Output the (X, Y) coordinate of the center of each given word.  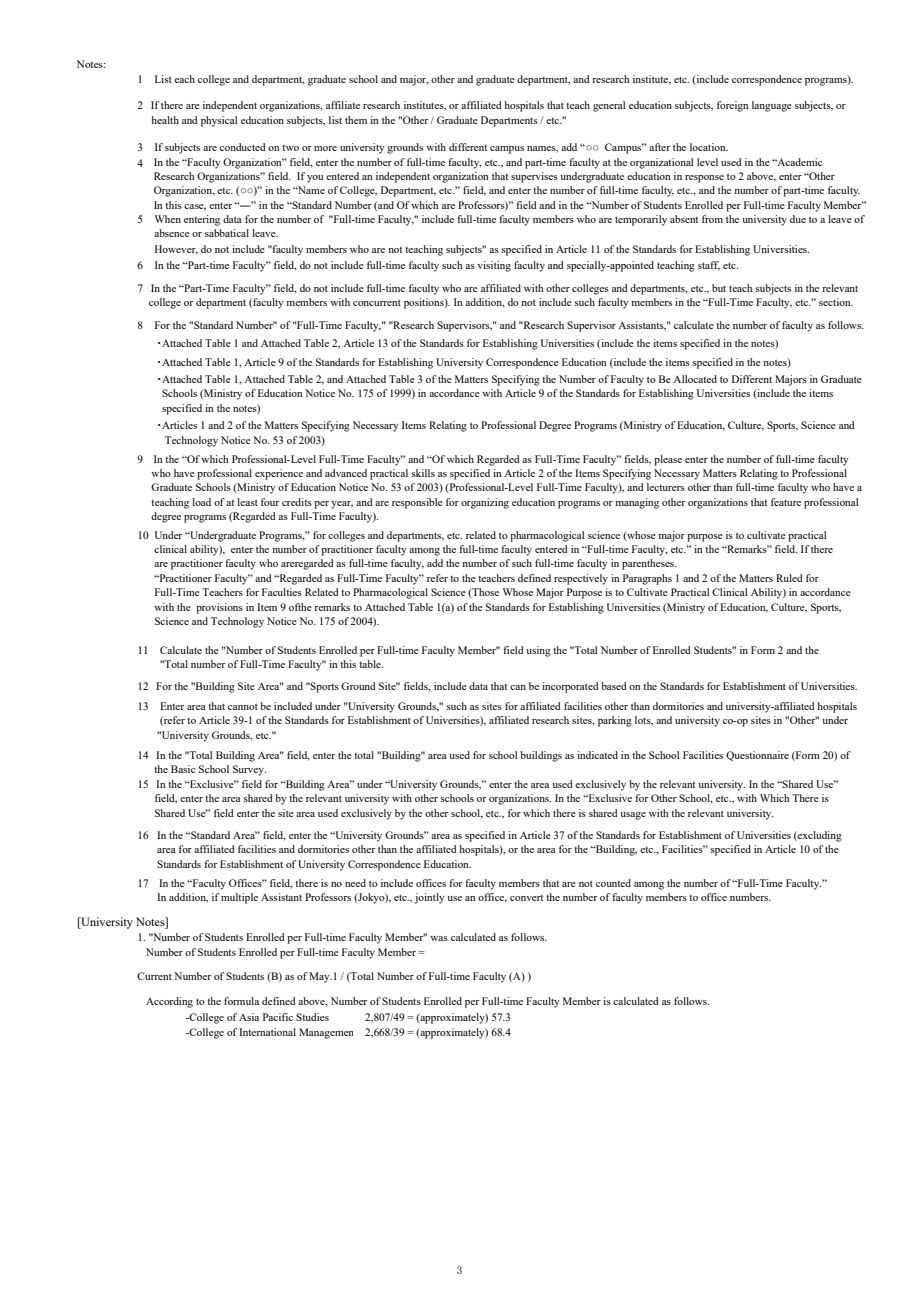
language (772, 106)
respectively (581, 579)
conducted (243, 147)
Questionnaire (757, 756)
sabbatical (227, 233)
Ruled (789, 578)
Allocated (695, 379)
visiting (494, 266)
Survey (249, 770)
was (439, 938)
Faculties (282, 592)
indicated (597, 755)
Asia (249, 1017)
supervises (534, 177)
